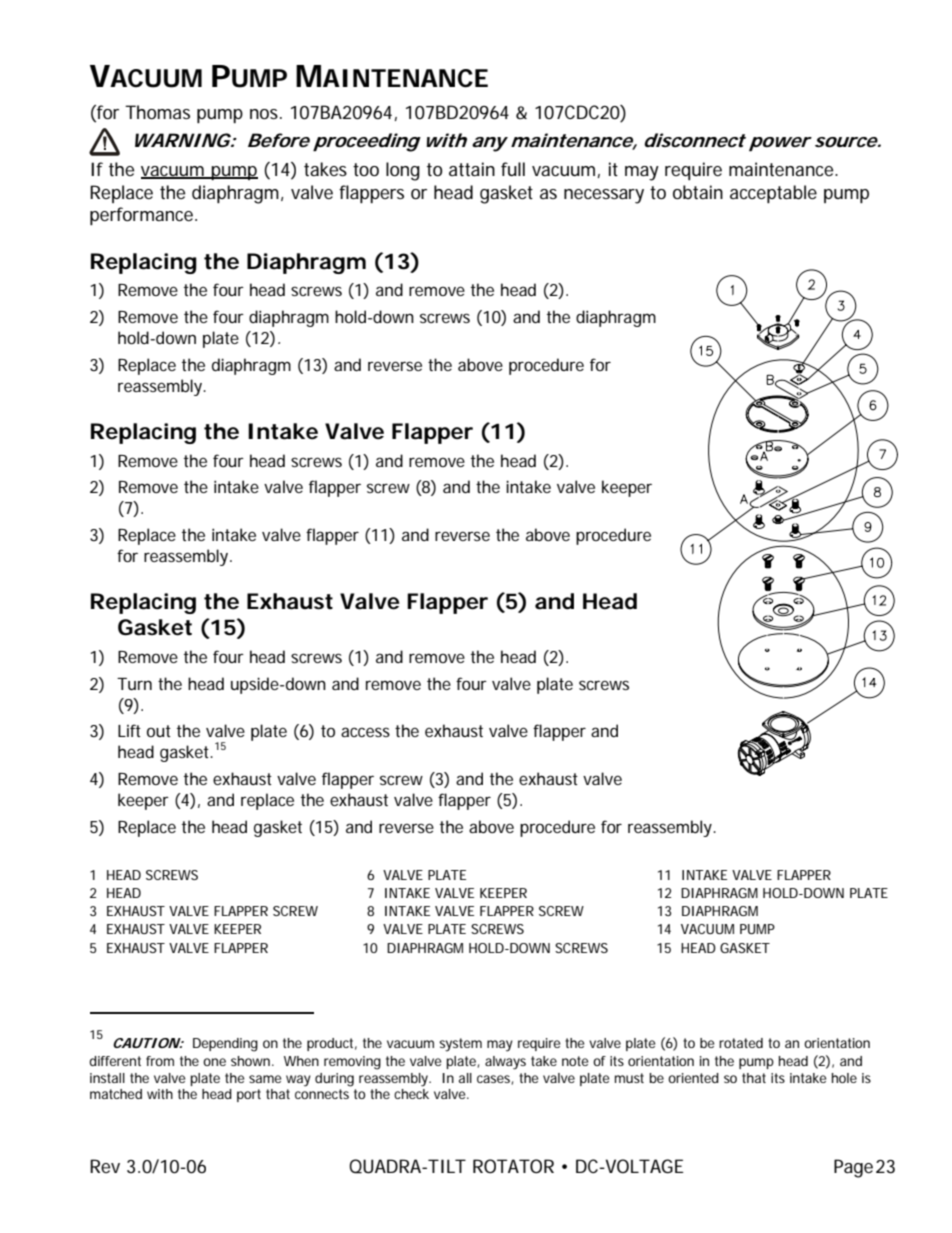 Image resolution: width=952 pixels, height=1233 pixels. I want to click on attain, so click(472, 169).
